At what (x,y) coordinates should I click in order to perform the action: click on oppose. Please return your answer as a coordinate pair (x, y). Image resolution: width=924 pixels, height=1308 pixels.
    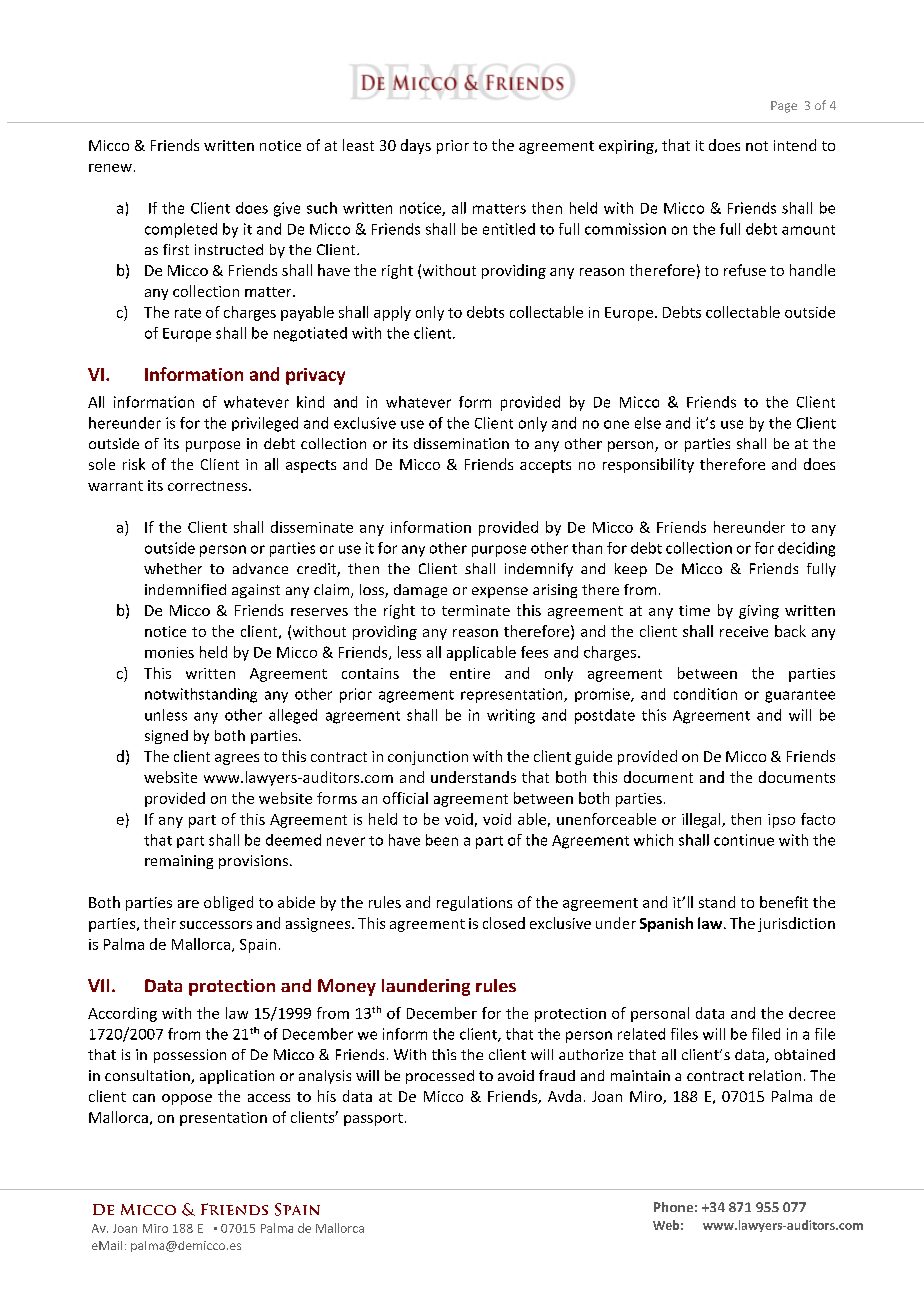
    Looking at the image, I should click on (187, 1099).
